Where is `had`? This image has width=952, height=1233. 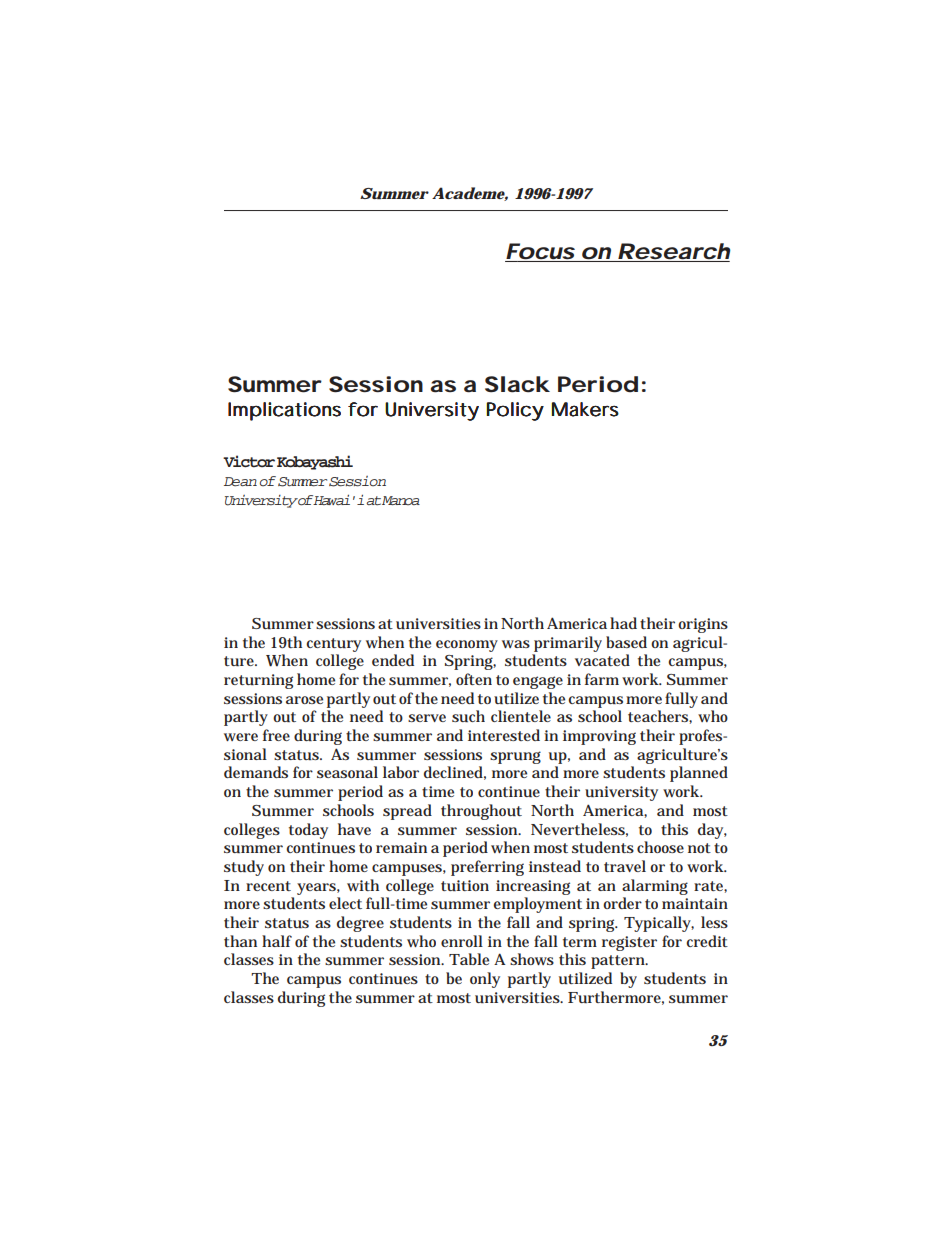 had is located at coordinates (623, 623).
